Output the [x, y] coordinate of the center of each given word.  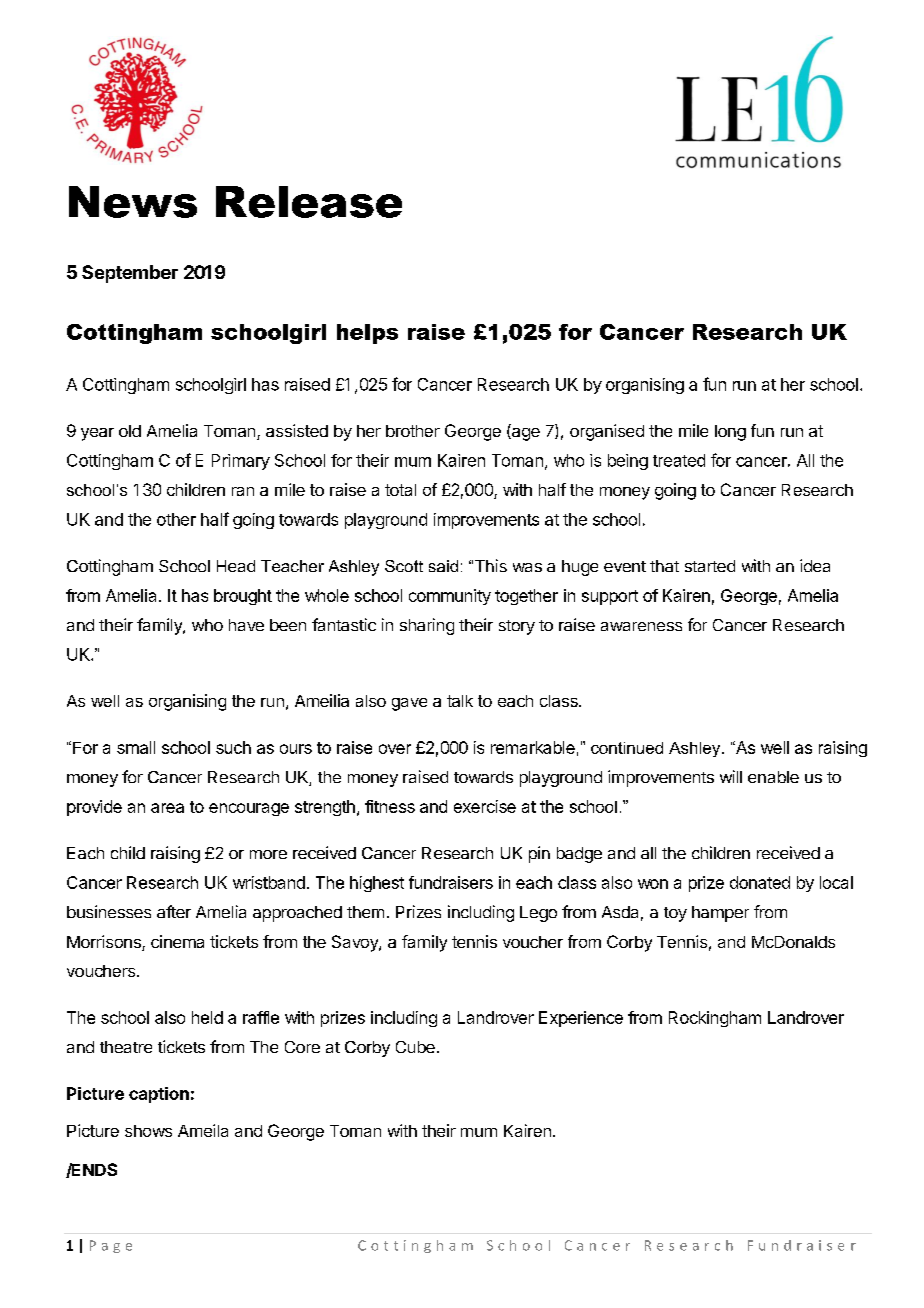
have [246, 625]
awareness [641, 626]
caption [159, 1095]
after [174, 911]
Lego [538, 914]
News [133, 202]
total [400, 490]
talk [460, 701]
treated [679, 460]
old [130, 431]
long [730, 433]
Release [309, 202]
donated [760, 882]
